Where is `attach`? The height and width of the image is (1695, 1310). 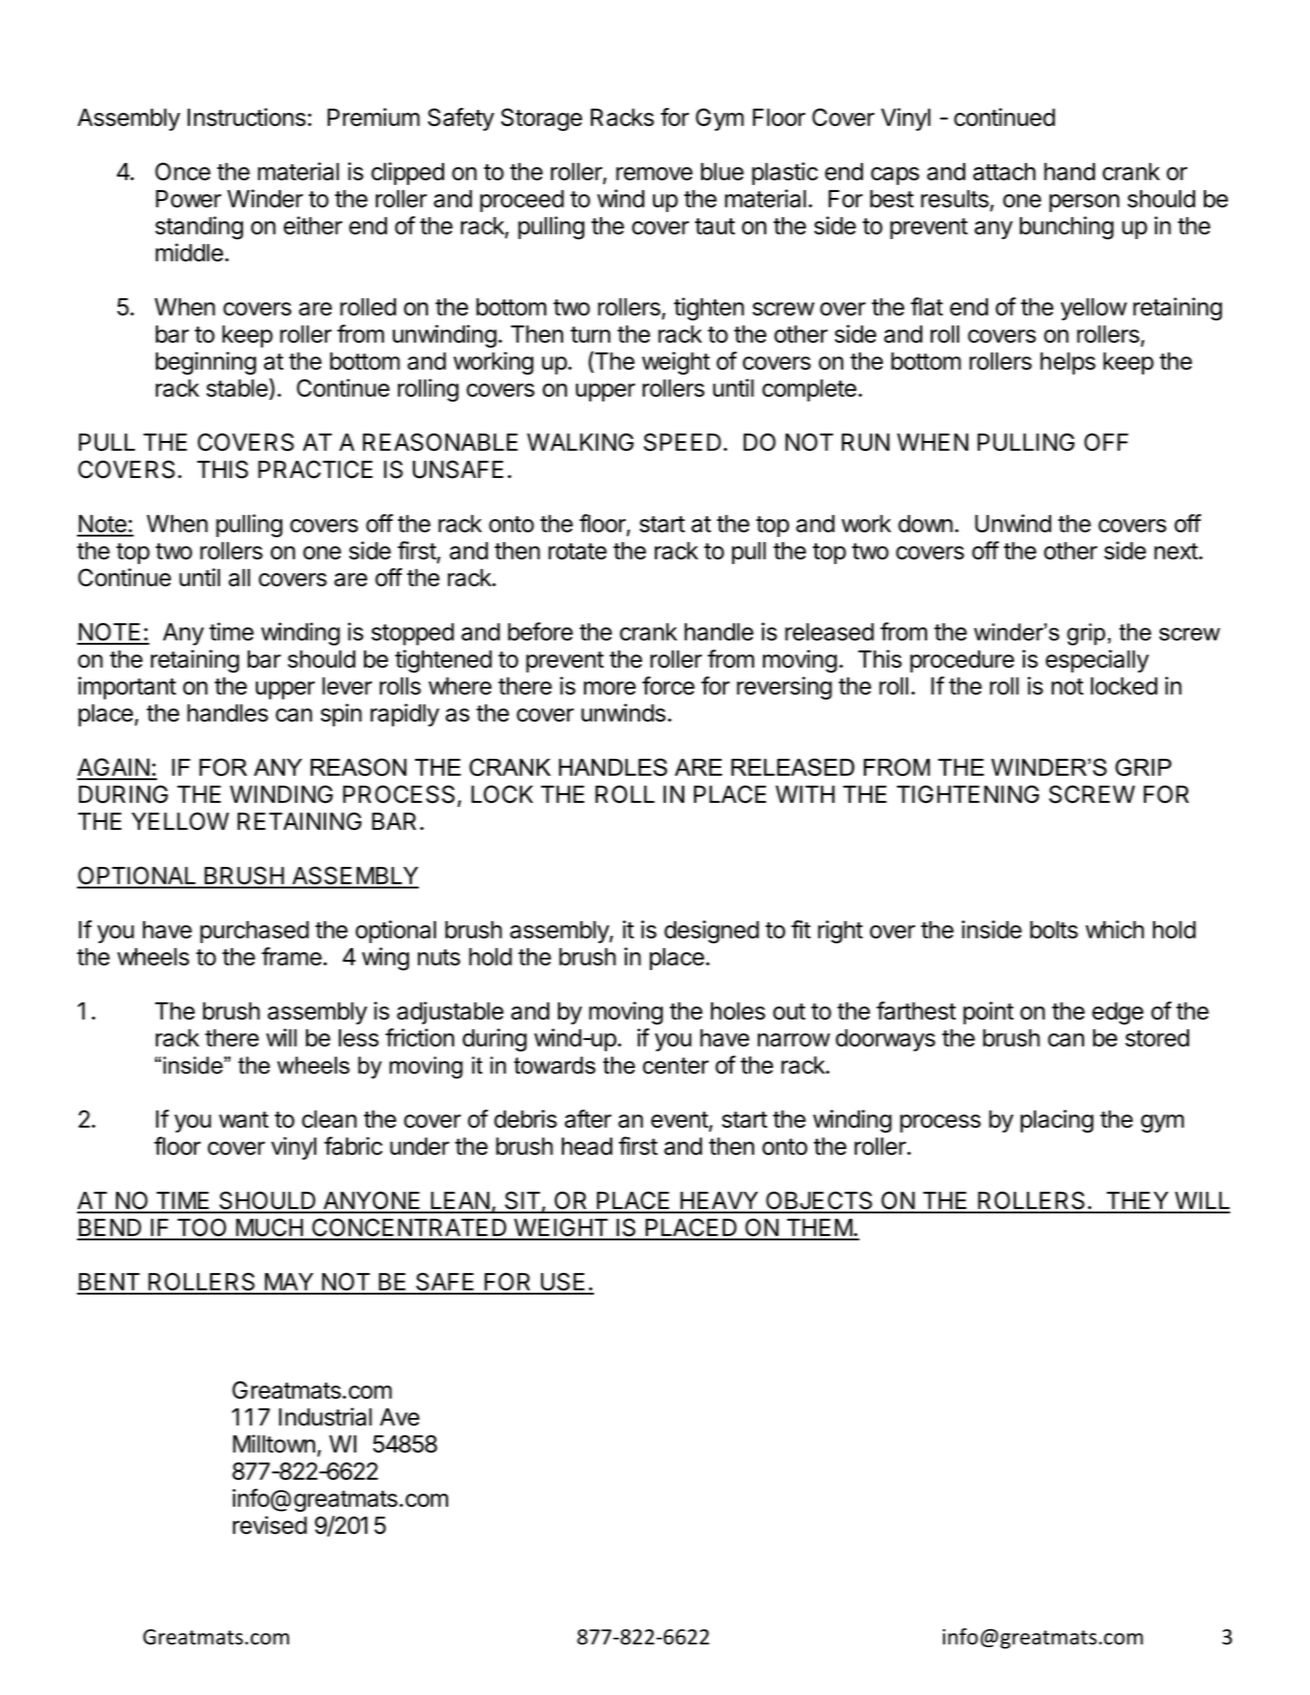 attach is located at coordinates (1004, 172).
